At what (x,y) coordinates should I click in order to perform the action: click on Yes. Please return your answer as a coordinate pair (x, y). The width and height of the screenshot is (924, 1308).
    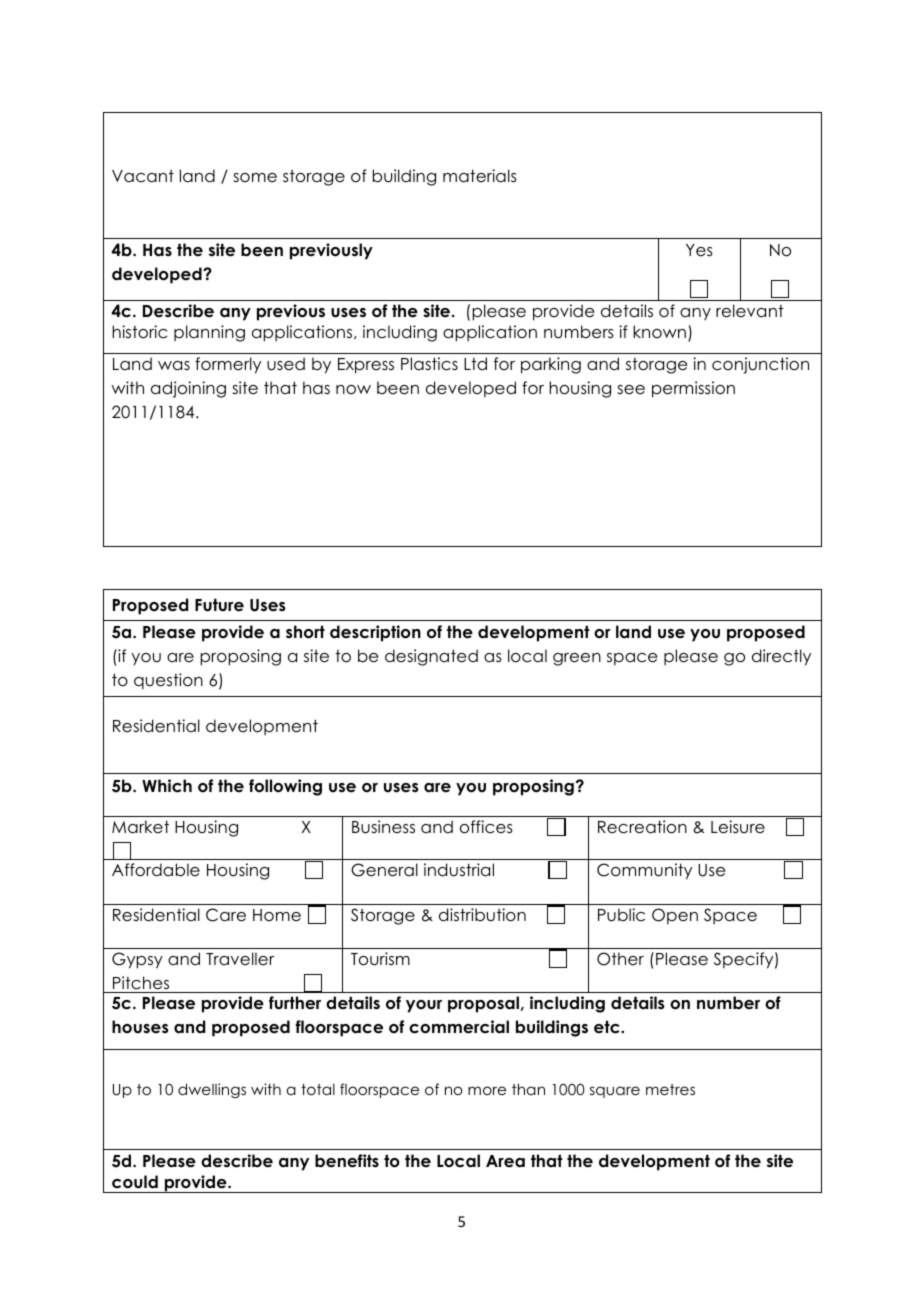
    Looking at the image, I should click on (699, 250).
